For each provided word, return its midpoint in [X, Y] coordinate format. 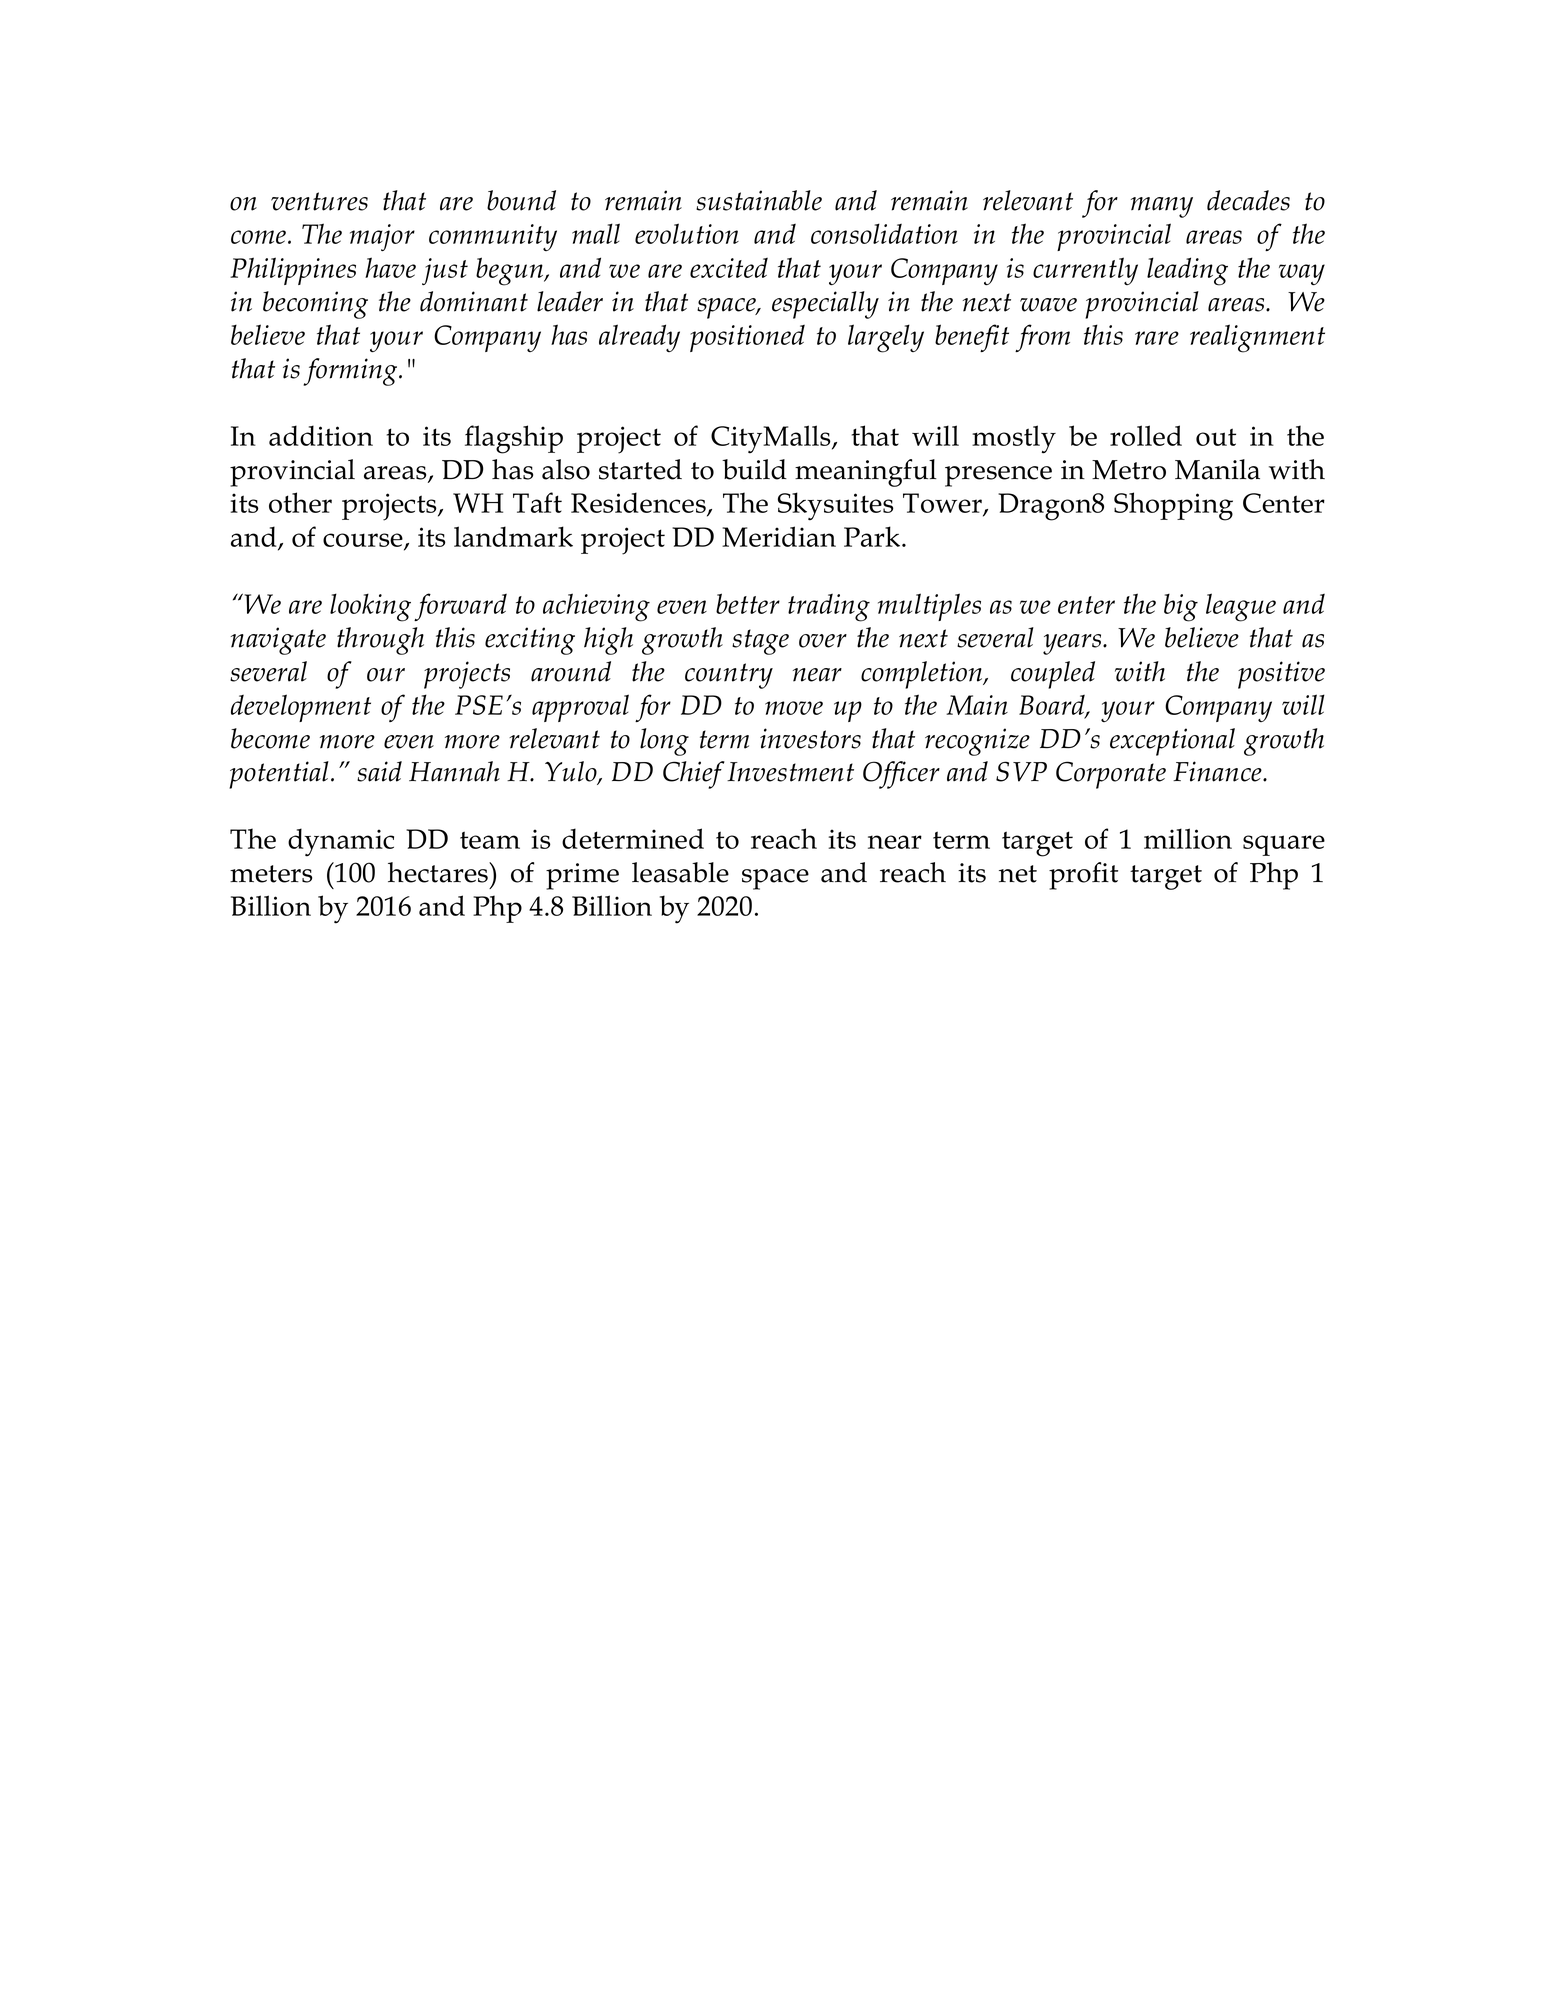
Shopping [1173, 506]
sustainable [759, 200]
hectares [439, 872]
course [364, 541]
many [1162, 207]
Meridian [779, 536]
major [382, 237]
